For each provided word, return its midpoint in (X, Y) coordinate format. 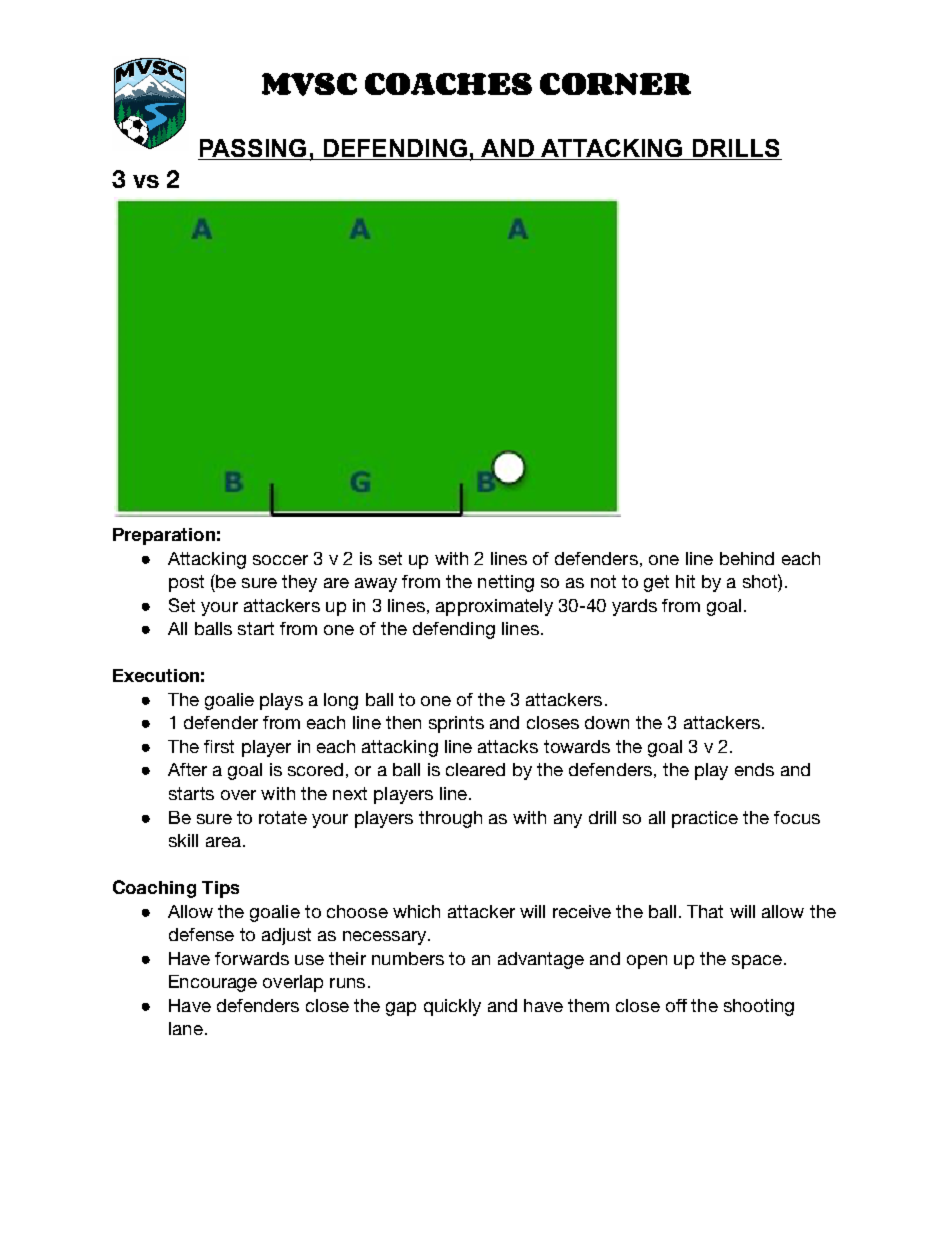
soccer (280, 560)
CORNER (615, 84)
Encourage (213, 983)
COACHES (448, 84)
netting (506, 583)
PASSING (253, 148)
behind (747, 558)
